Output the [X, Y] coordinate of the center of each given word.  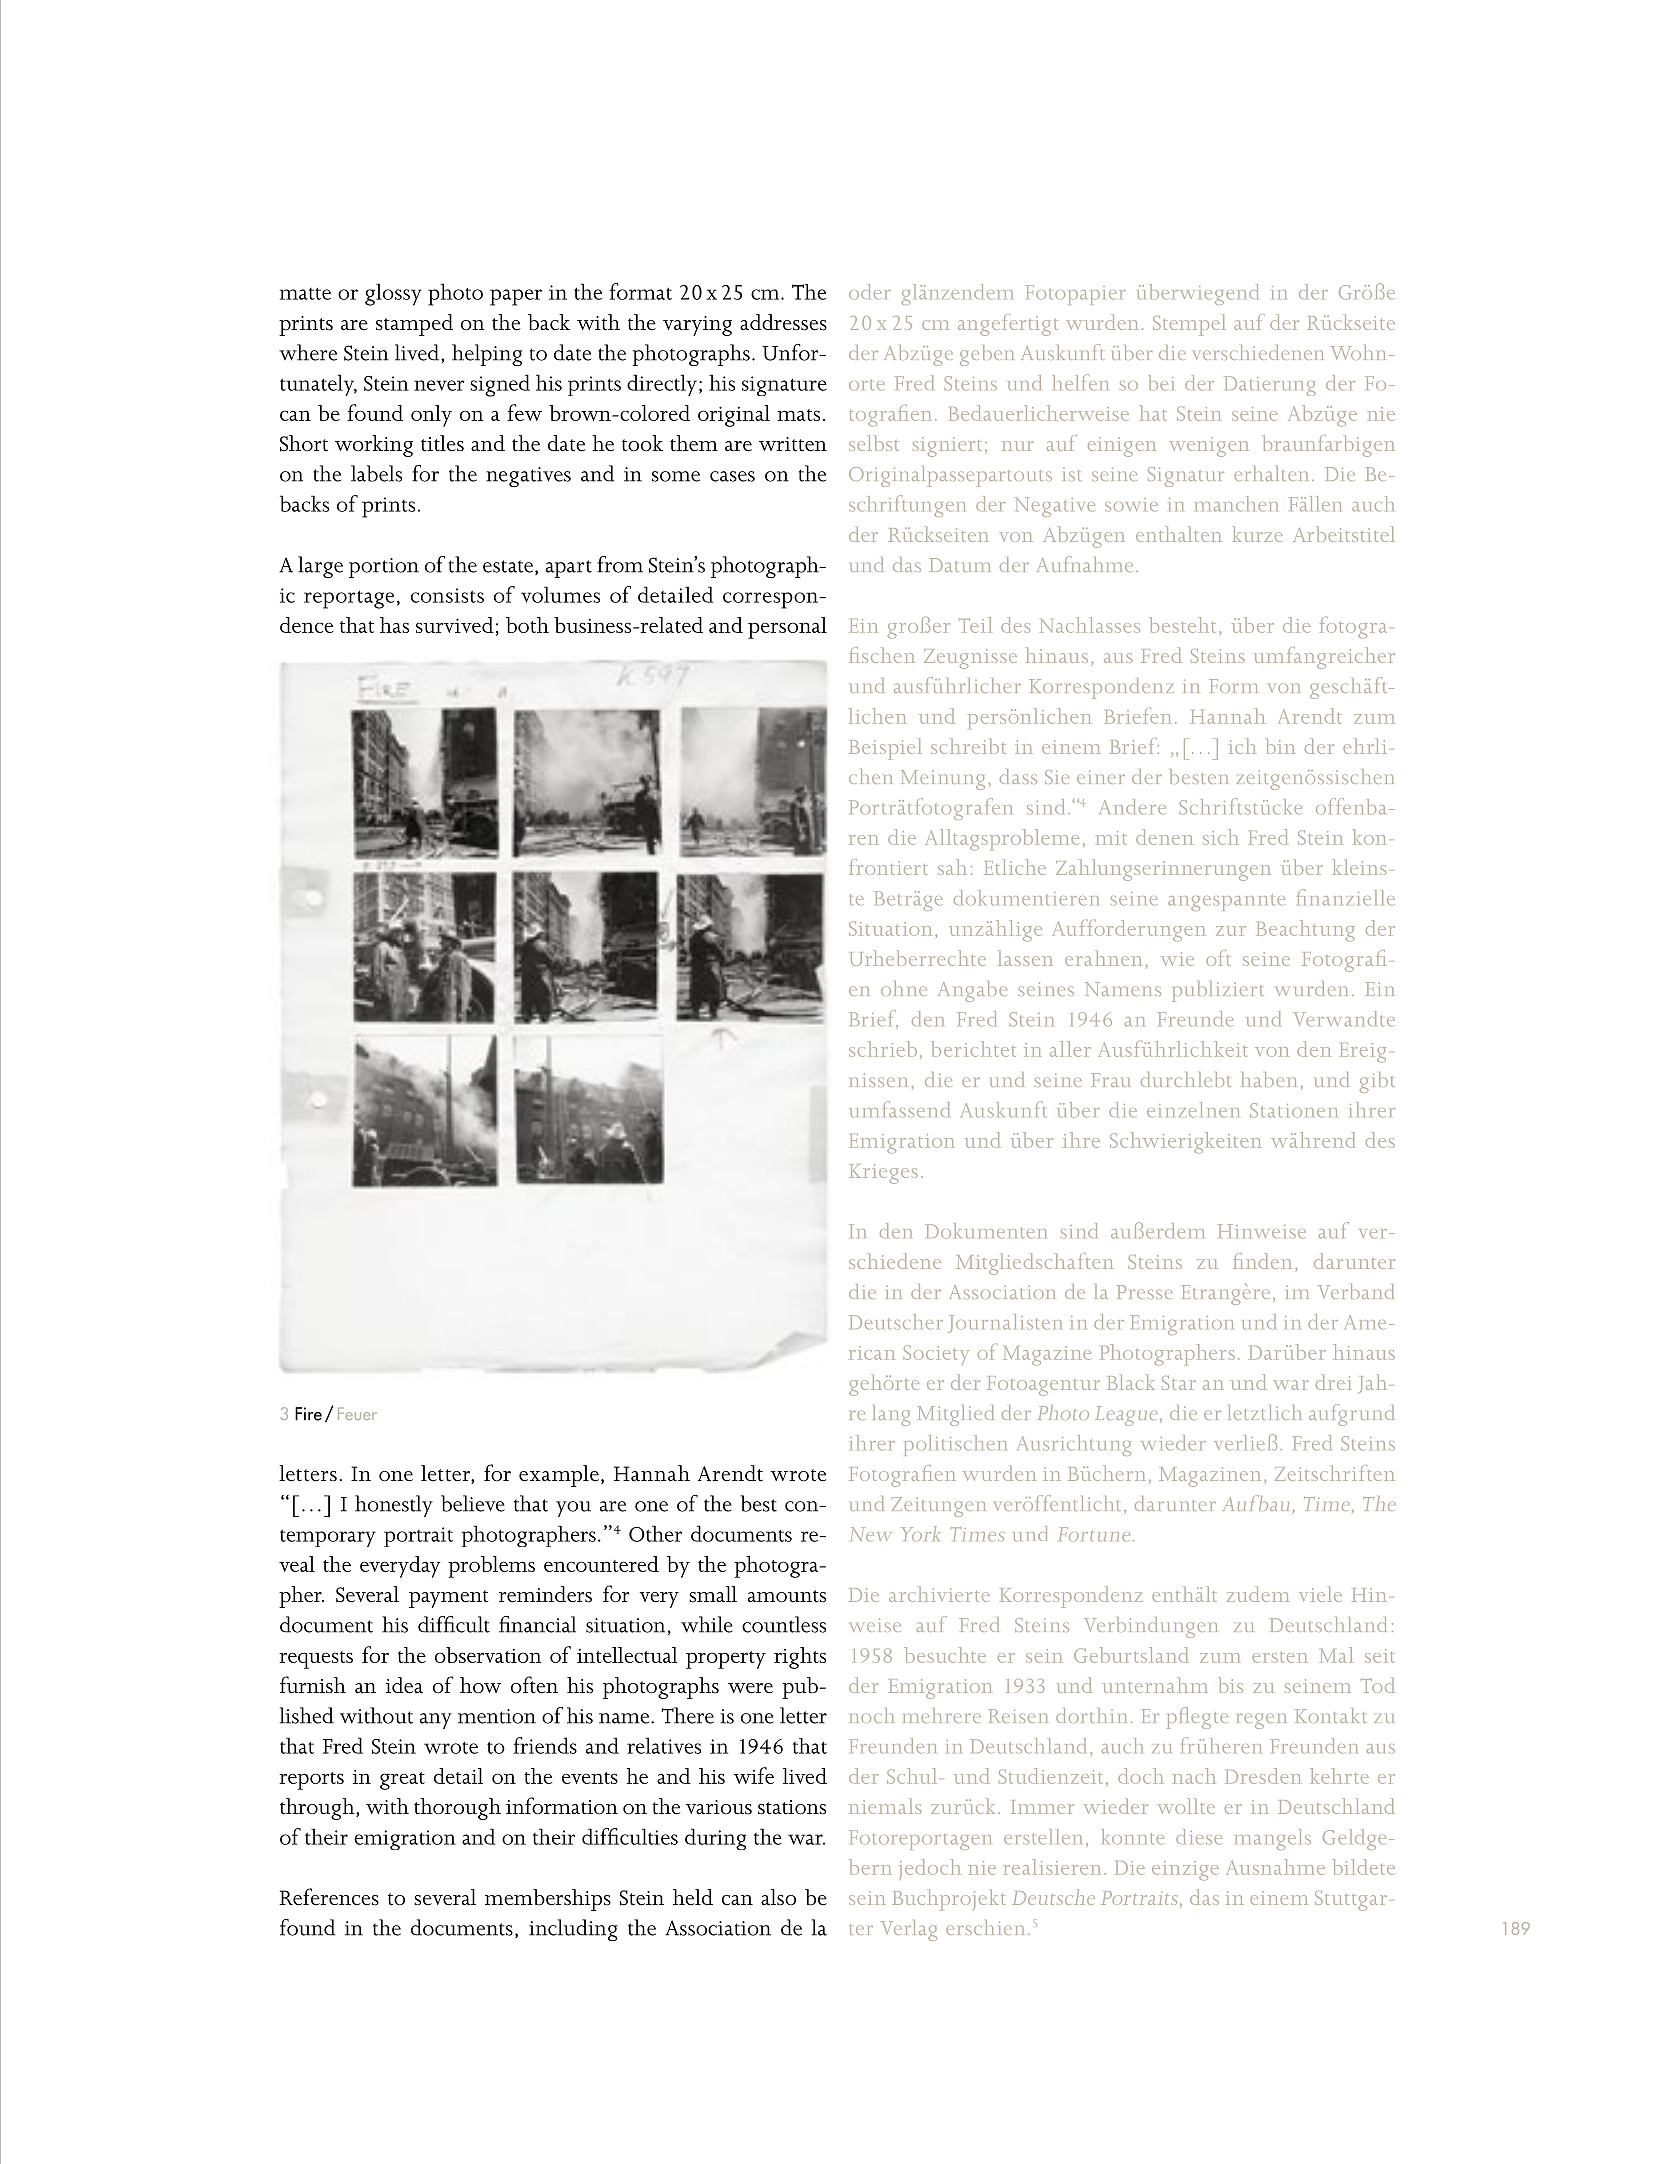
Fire [308, 1414]
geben [987, 355]
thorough [457, 1809]
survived [455, 625]
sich [1221, 837]
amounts [787, 1596]
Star [1179, 1383]
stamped [414, 325]
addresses [783, 322]
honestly [394, 1506]
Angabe [972, 991]
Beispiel [885, 749]
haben [1269, 1079]
